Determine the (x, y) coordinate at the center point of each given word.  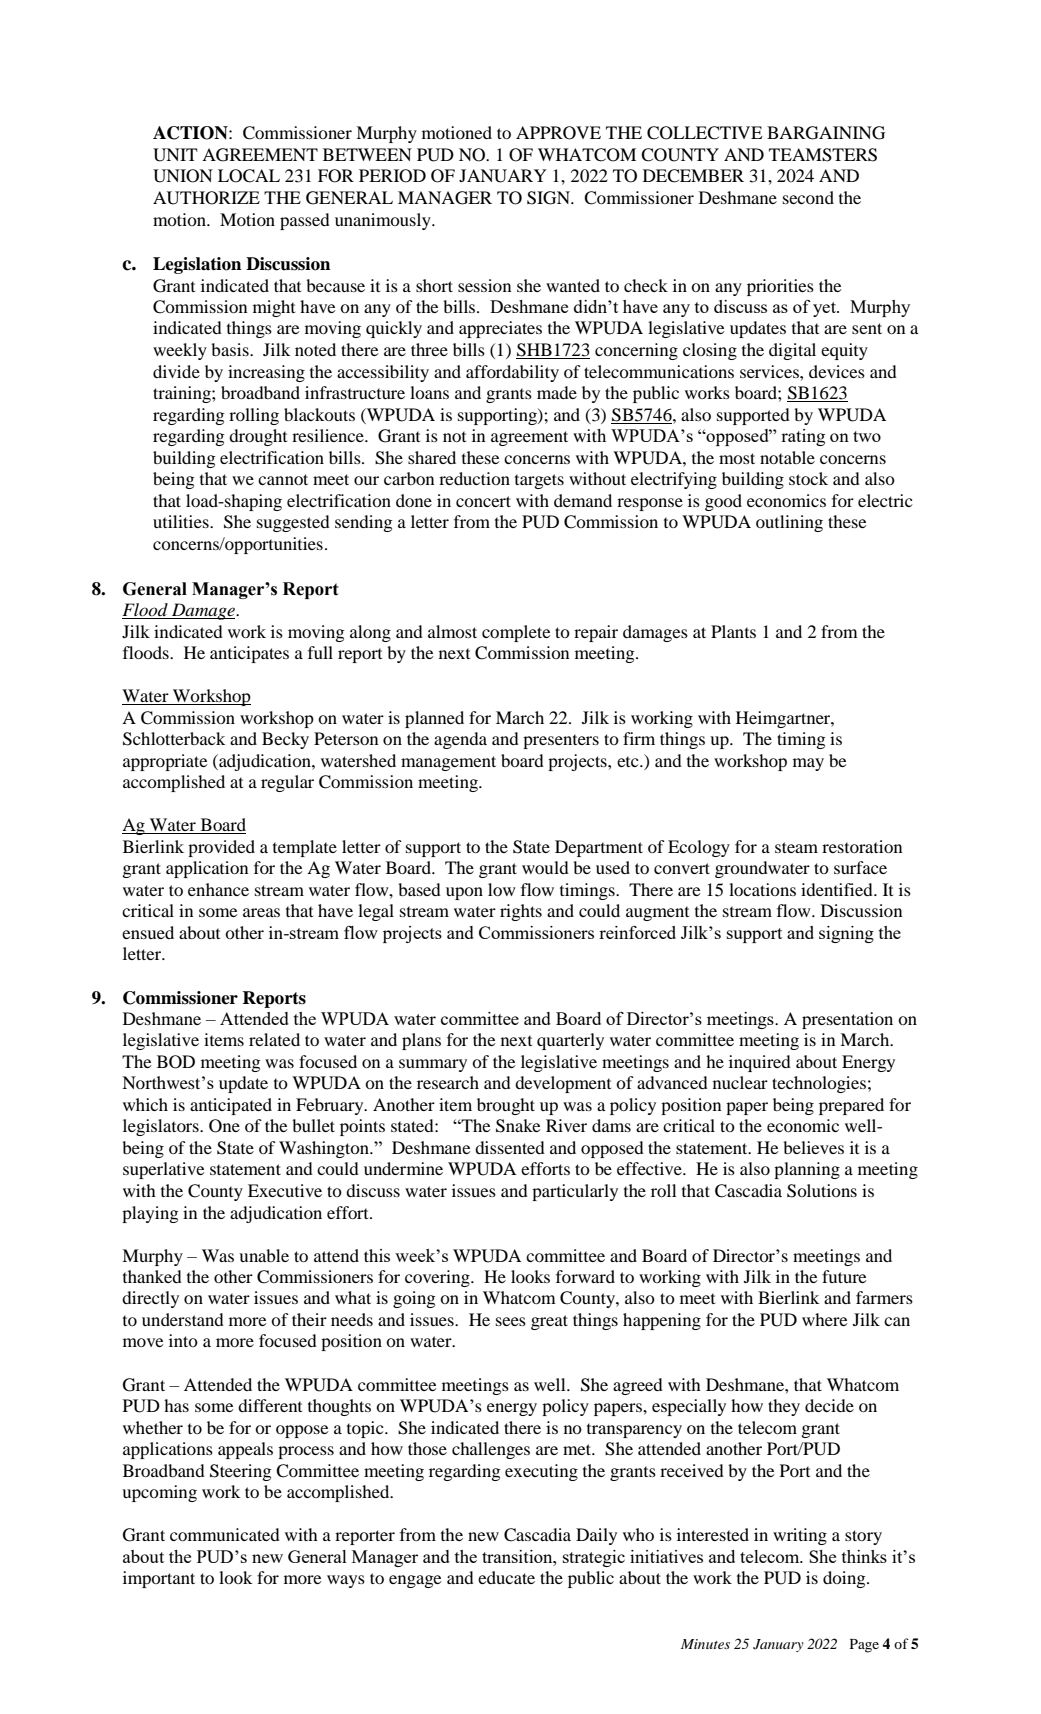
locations (762, 889)
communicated (225, 1534)
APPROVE (558, 133)
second (808, 197)
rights (521, 912)
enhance (218, 889)
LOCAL (249, 176)
